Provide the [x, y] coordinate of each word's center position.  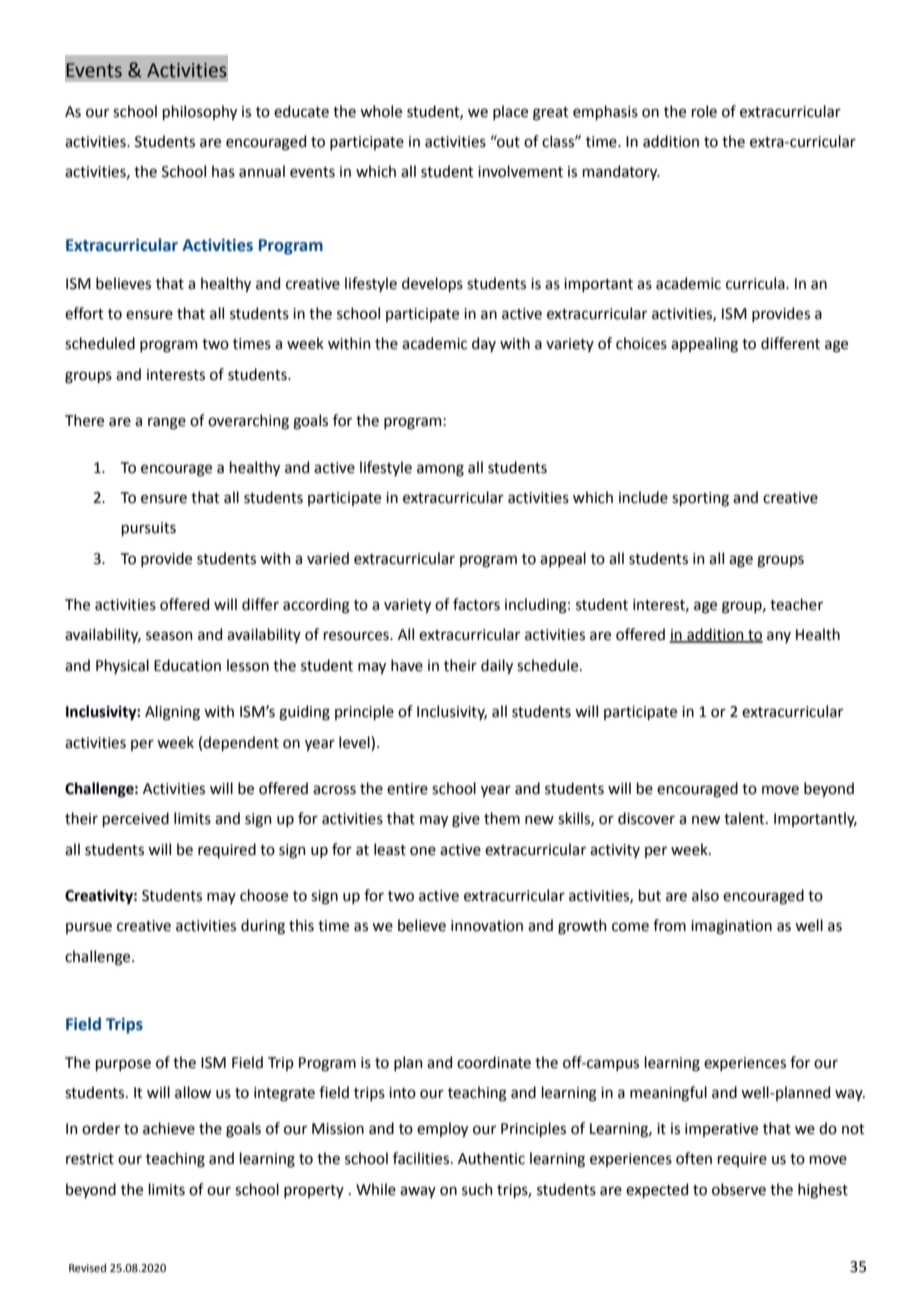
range [167, 423]
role [704, 111]
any [779, 637]
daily [497, 666]
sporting [700, 499]
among [440, 470]
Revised [87, 1267]
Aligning [172, 713]
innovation [487, 926]
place [510, 112]
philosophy [200, 112]
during [263, 927]
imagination [731, 927]
